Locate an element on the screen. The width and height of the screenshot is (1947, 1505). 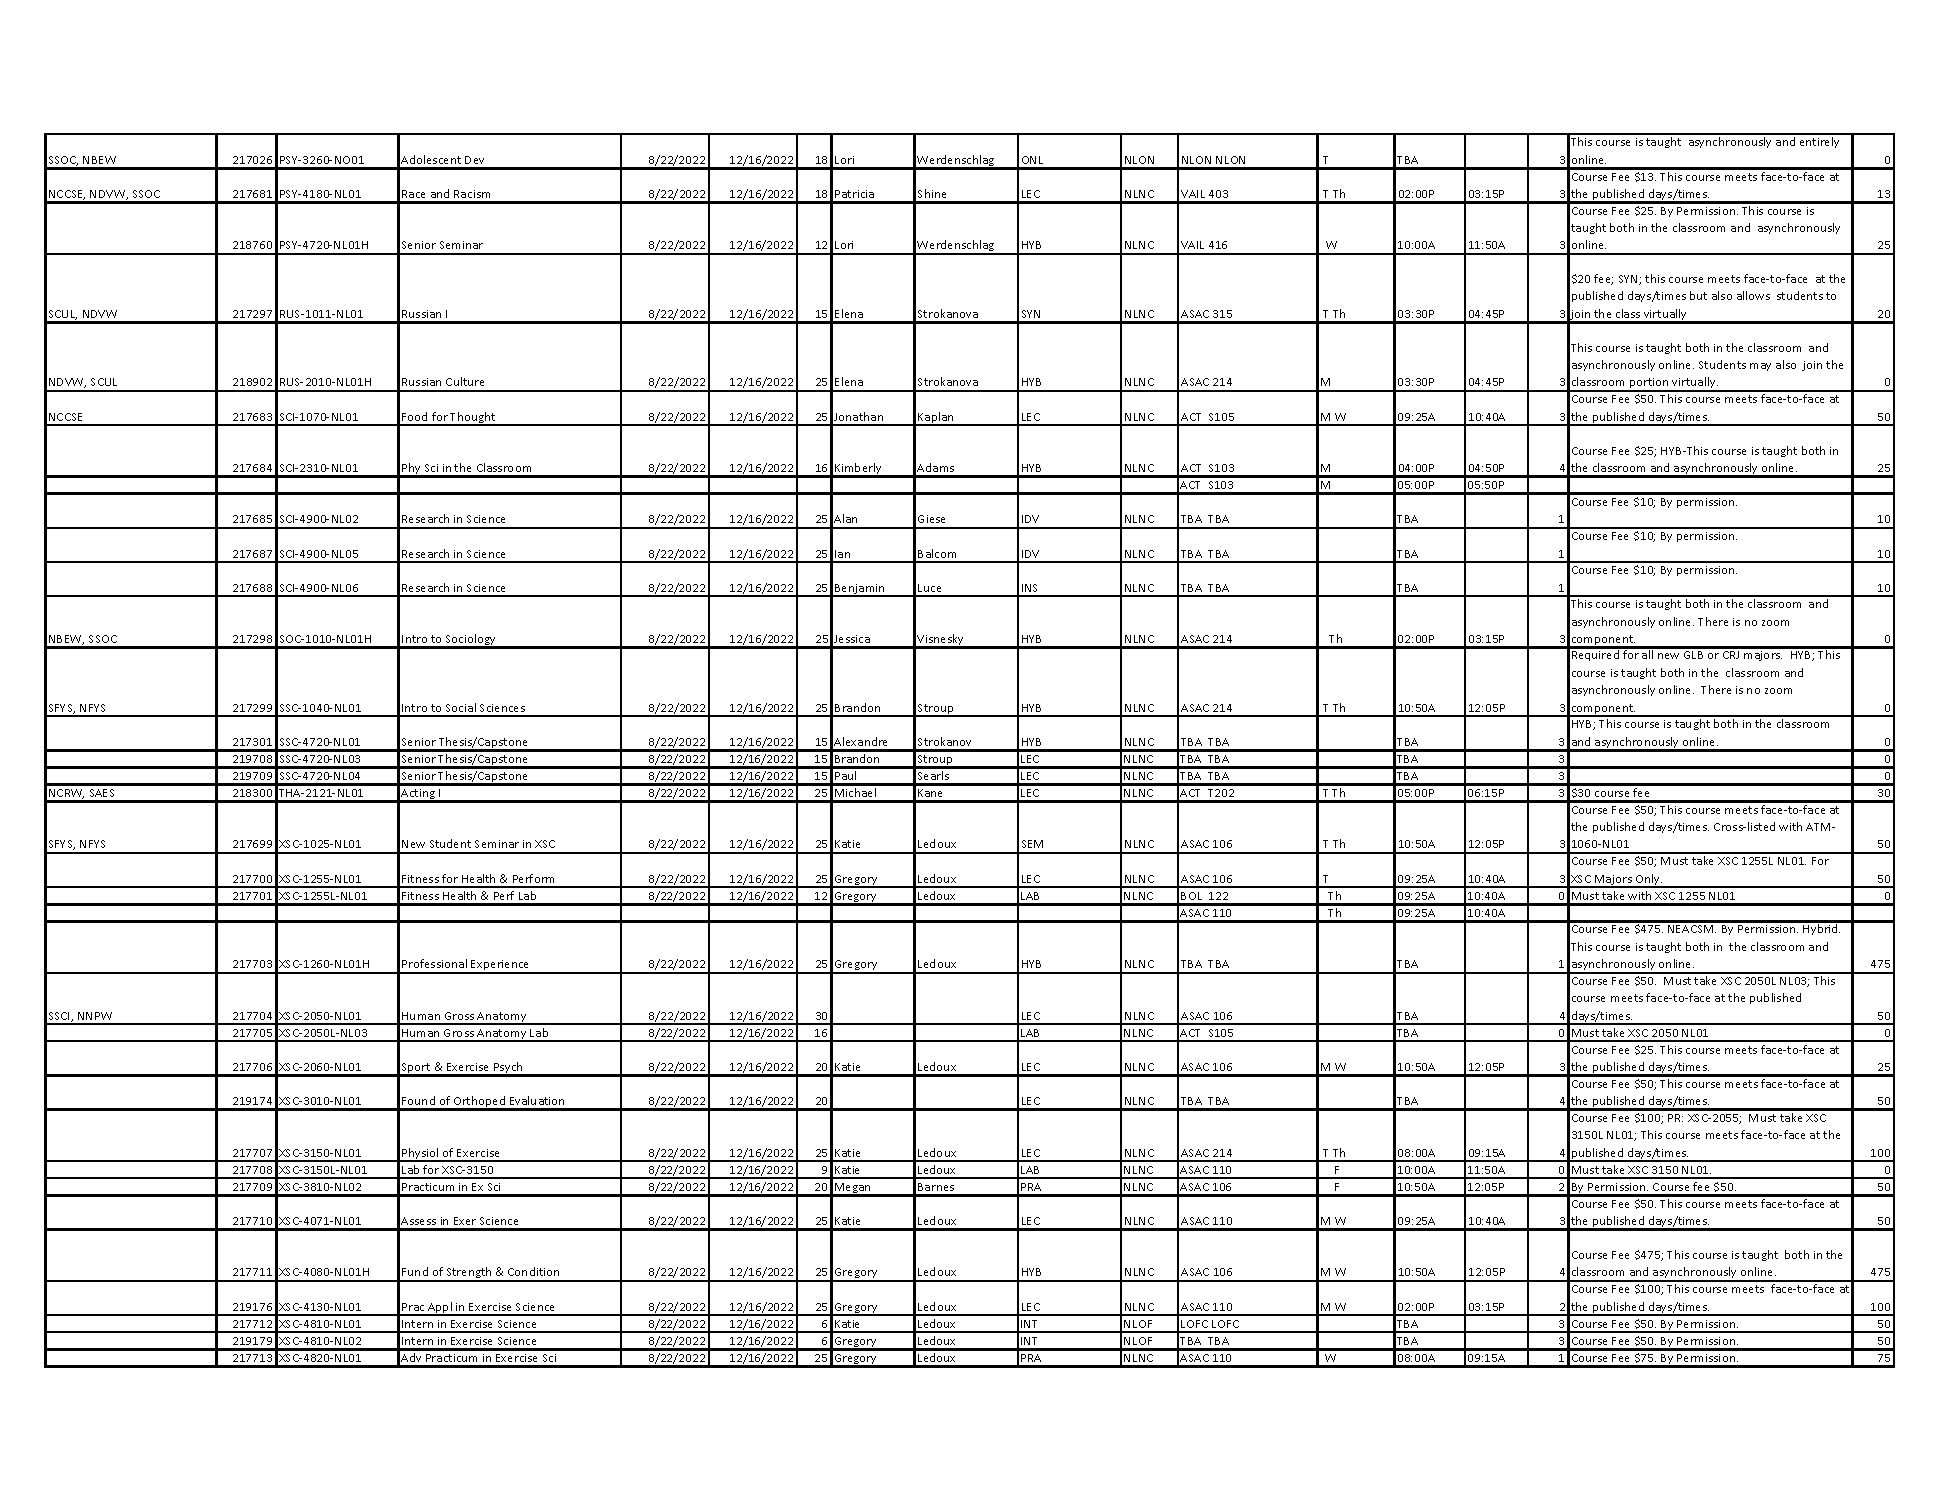
Sociology is located at coordinates (471, 641).
